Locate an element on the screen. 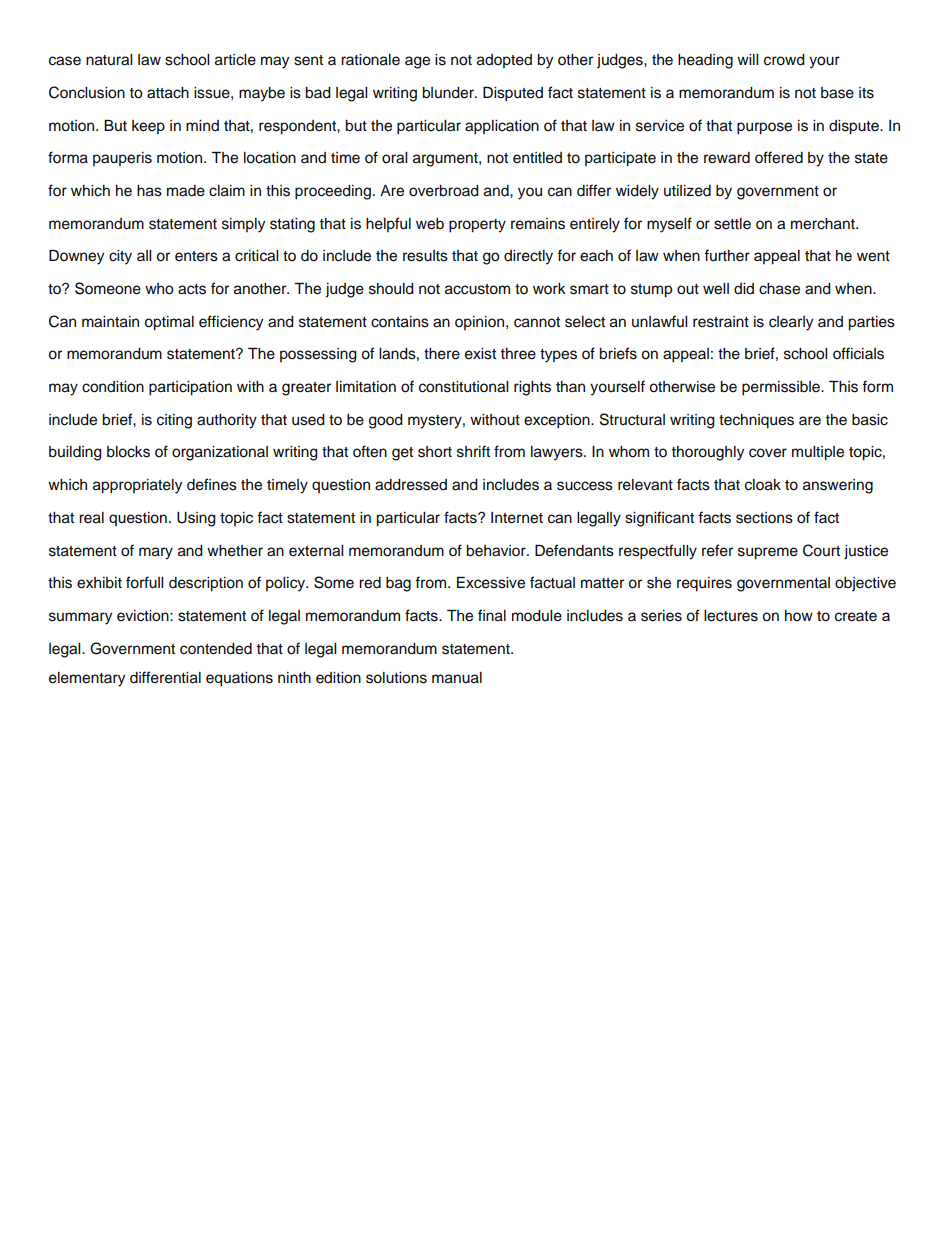 This screenshot has width=952, height=1233. sections is located at coordinates (764, 518).
